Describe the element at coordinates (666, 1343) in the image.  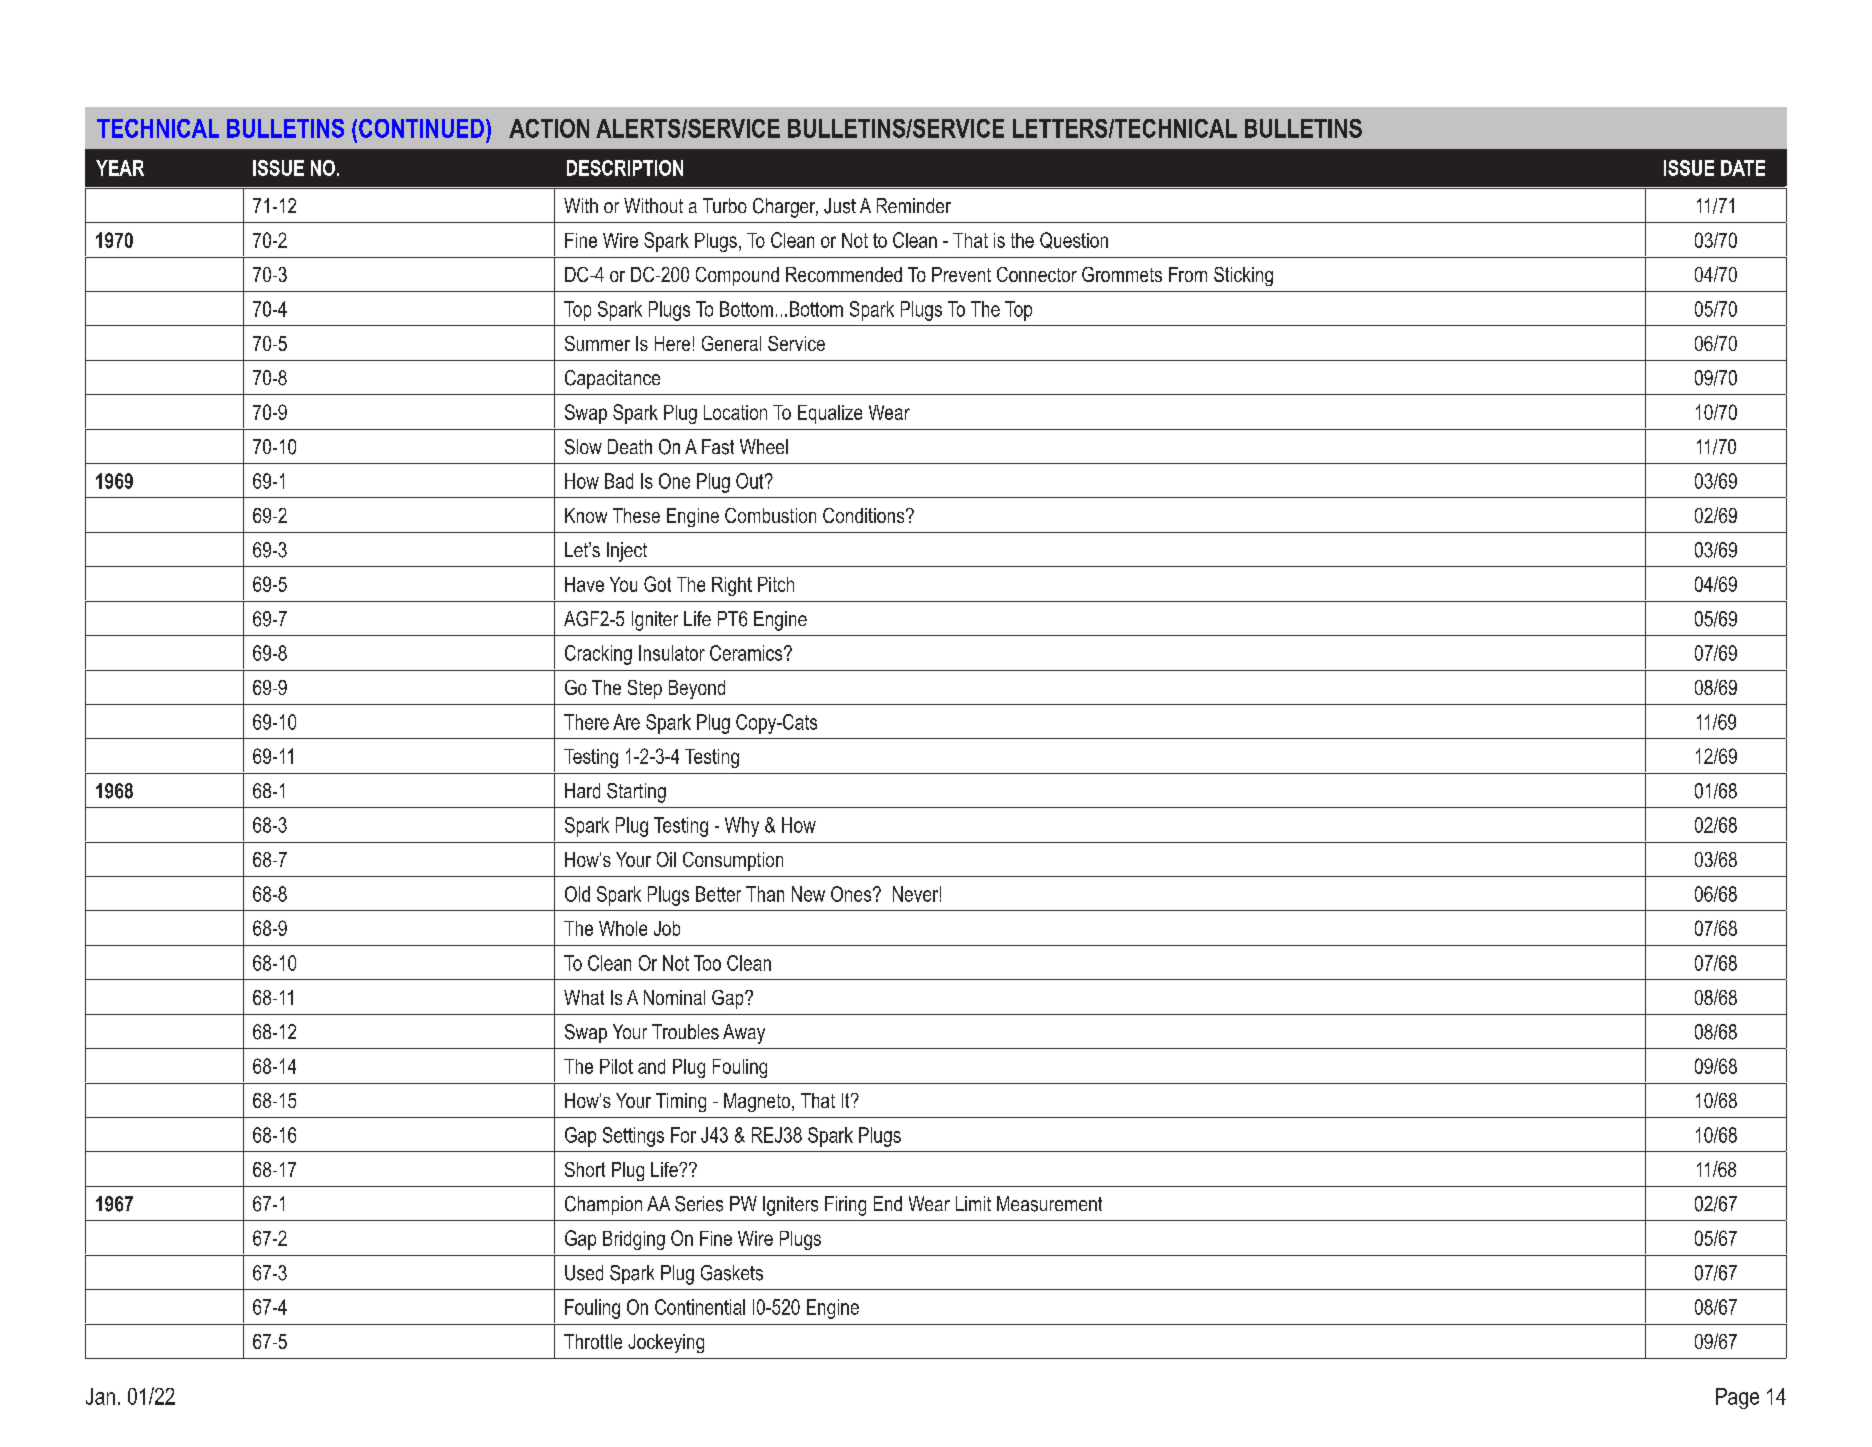
I see `Jockeying` at that location.
